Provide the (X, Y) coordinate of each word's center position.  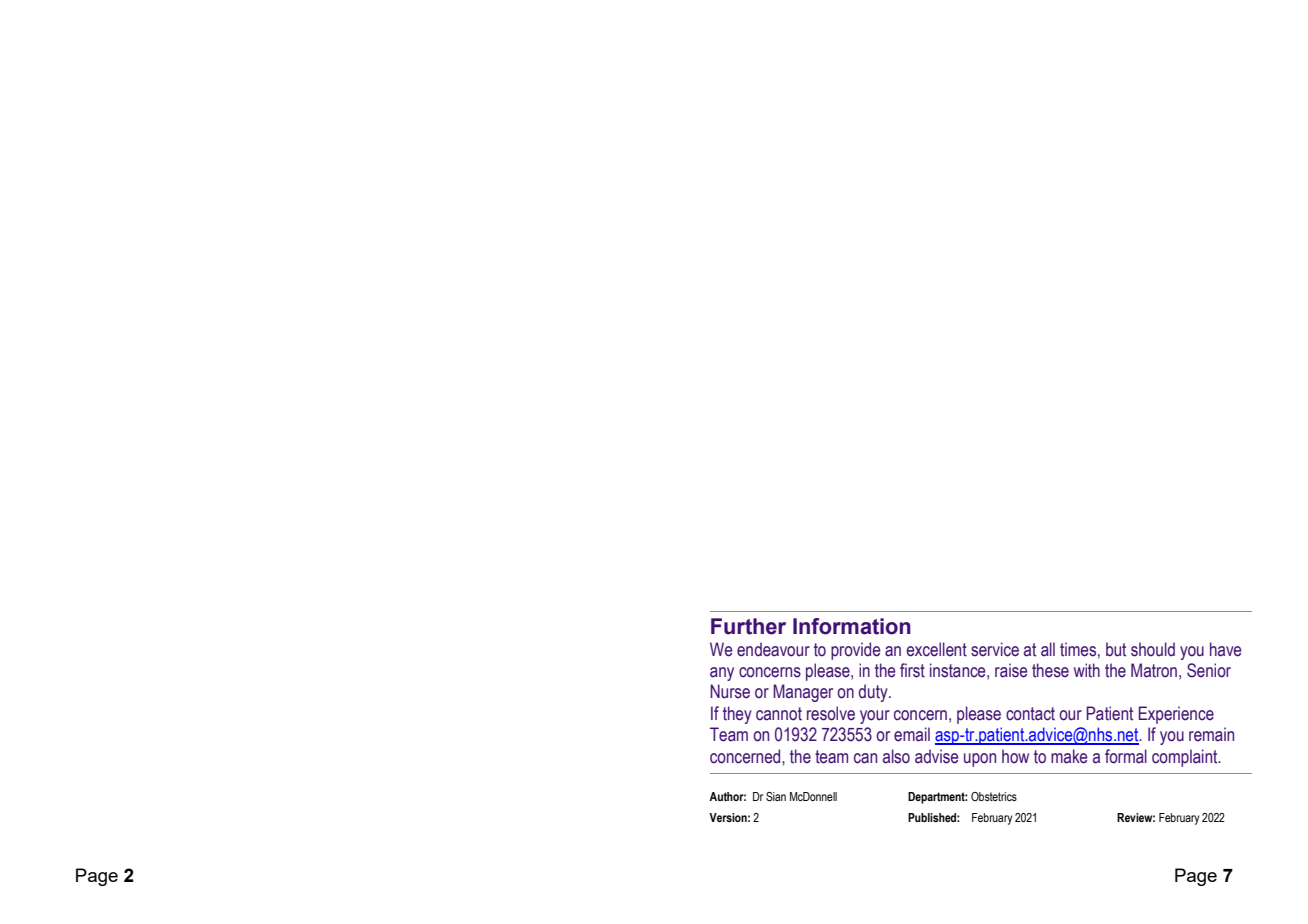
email (912, 734)
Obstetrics (994, 796)
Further (748, 626)
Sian (776, 796)
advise (936, 756)
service (995, 649)
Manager (803, 693)
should (1153, 649)
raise (1011, 670)
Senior (1209, 670)
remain (1211, 734)
